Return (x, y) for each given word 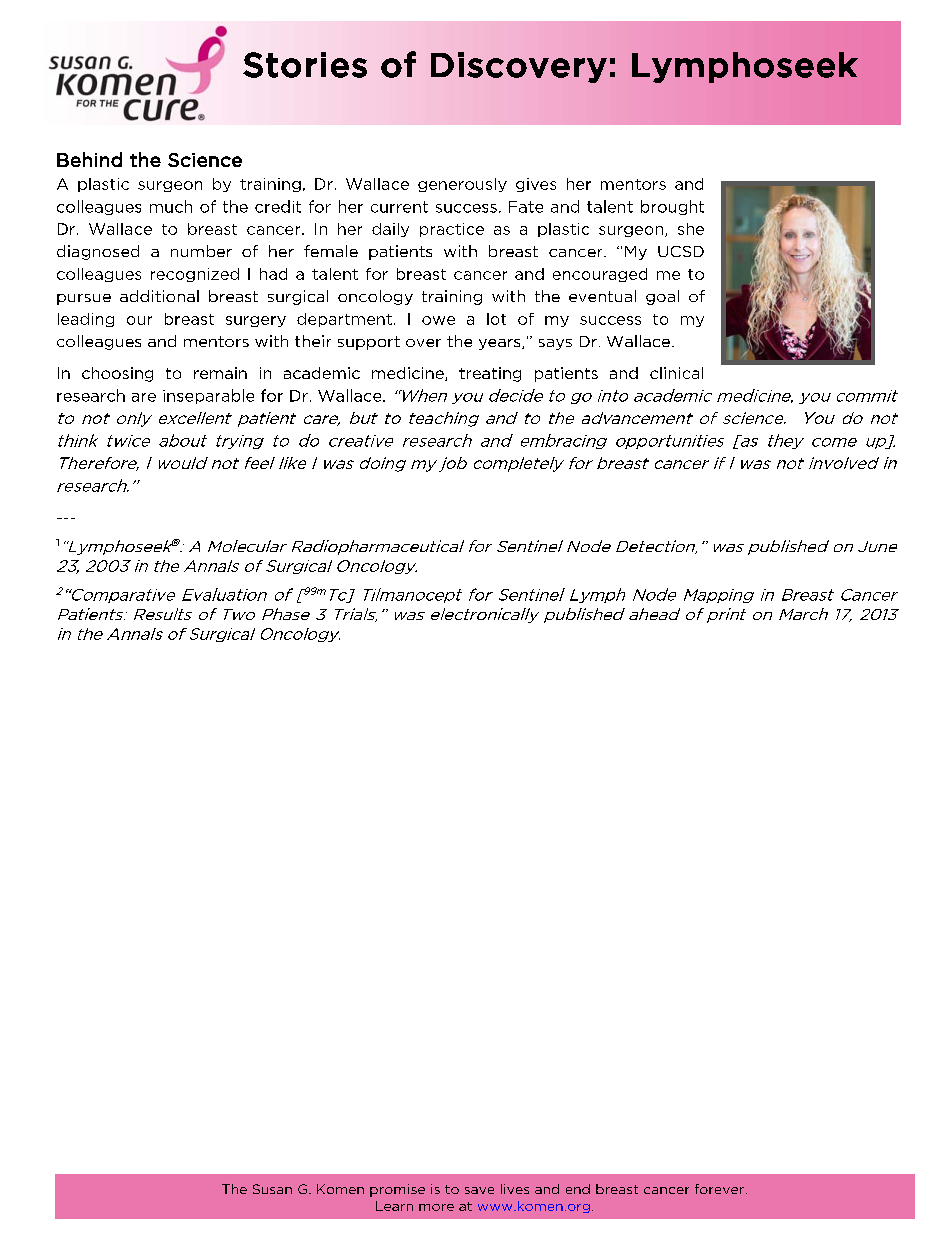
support (369, 343)
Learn (394, 1206)
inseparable (208, 396)
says (555, 344)
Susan (272, 1189)
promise (397, 1190)
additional (159, 296)
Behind (89, 159)
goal (662, 297)
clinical (676, 373)
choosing (117, 374)
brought (672, 207)
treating (490, 374)
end (578, 1189)
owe (438, 320)
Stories (305, 65)
